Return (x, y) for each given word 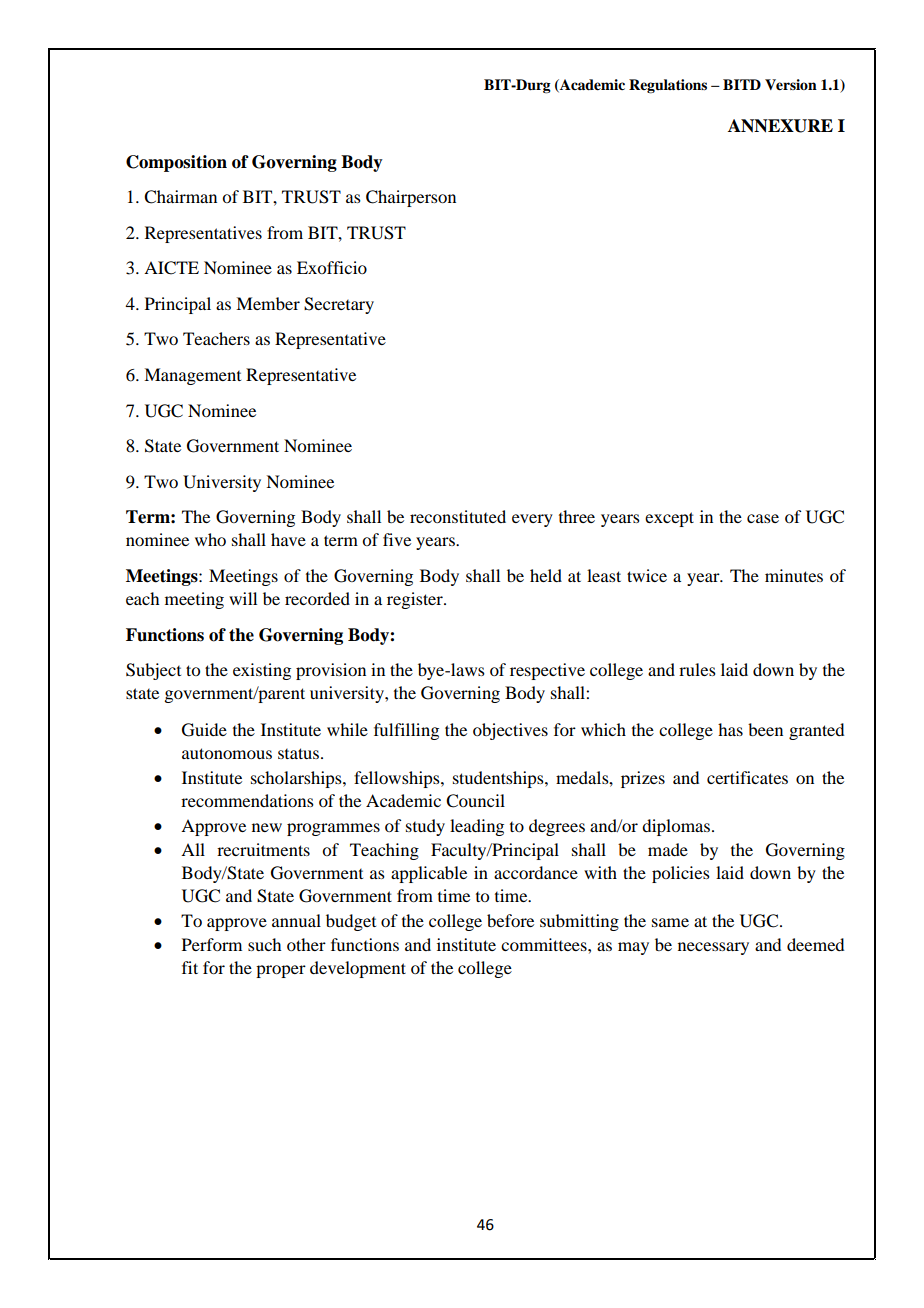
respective (547, 671)
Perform (212, 944)
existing (262, 671)
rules (697, 669)
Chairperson (411, 198)
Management (192, 376)
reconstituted (458, 516)
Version (791, 85)
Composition (176, 163)
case (763, 518)
